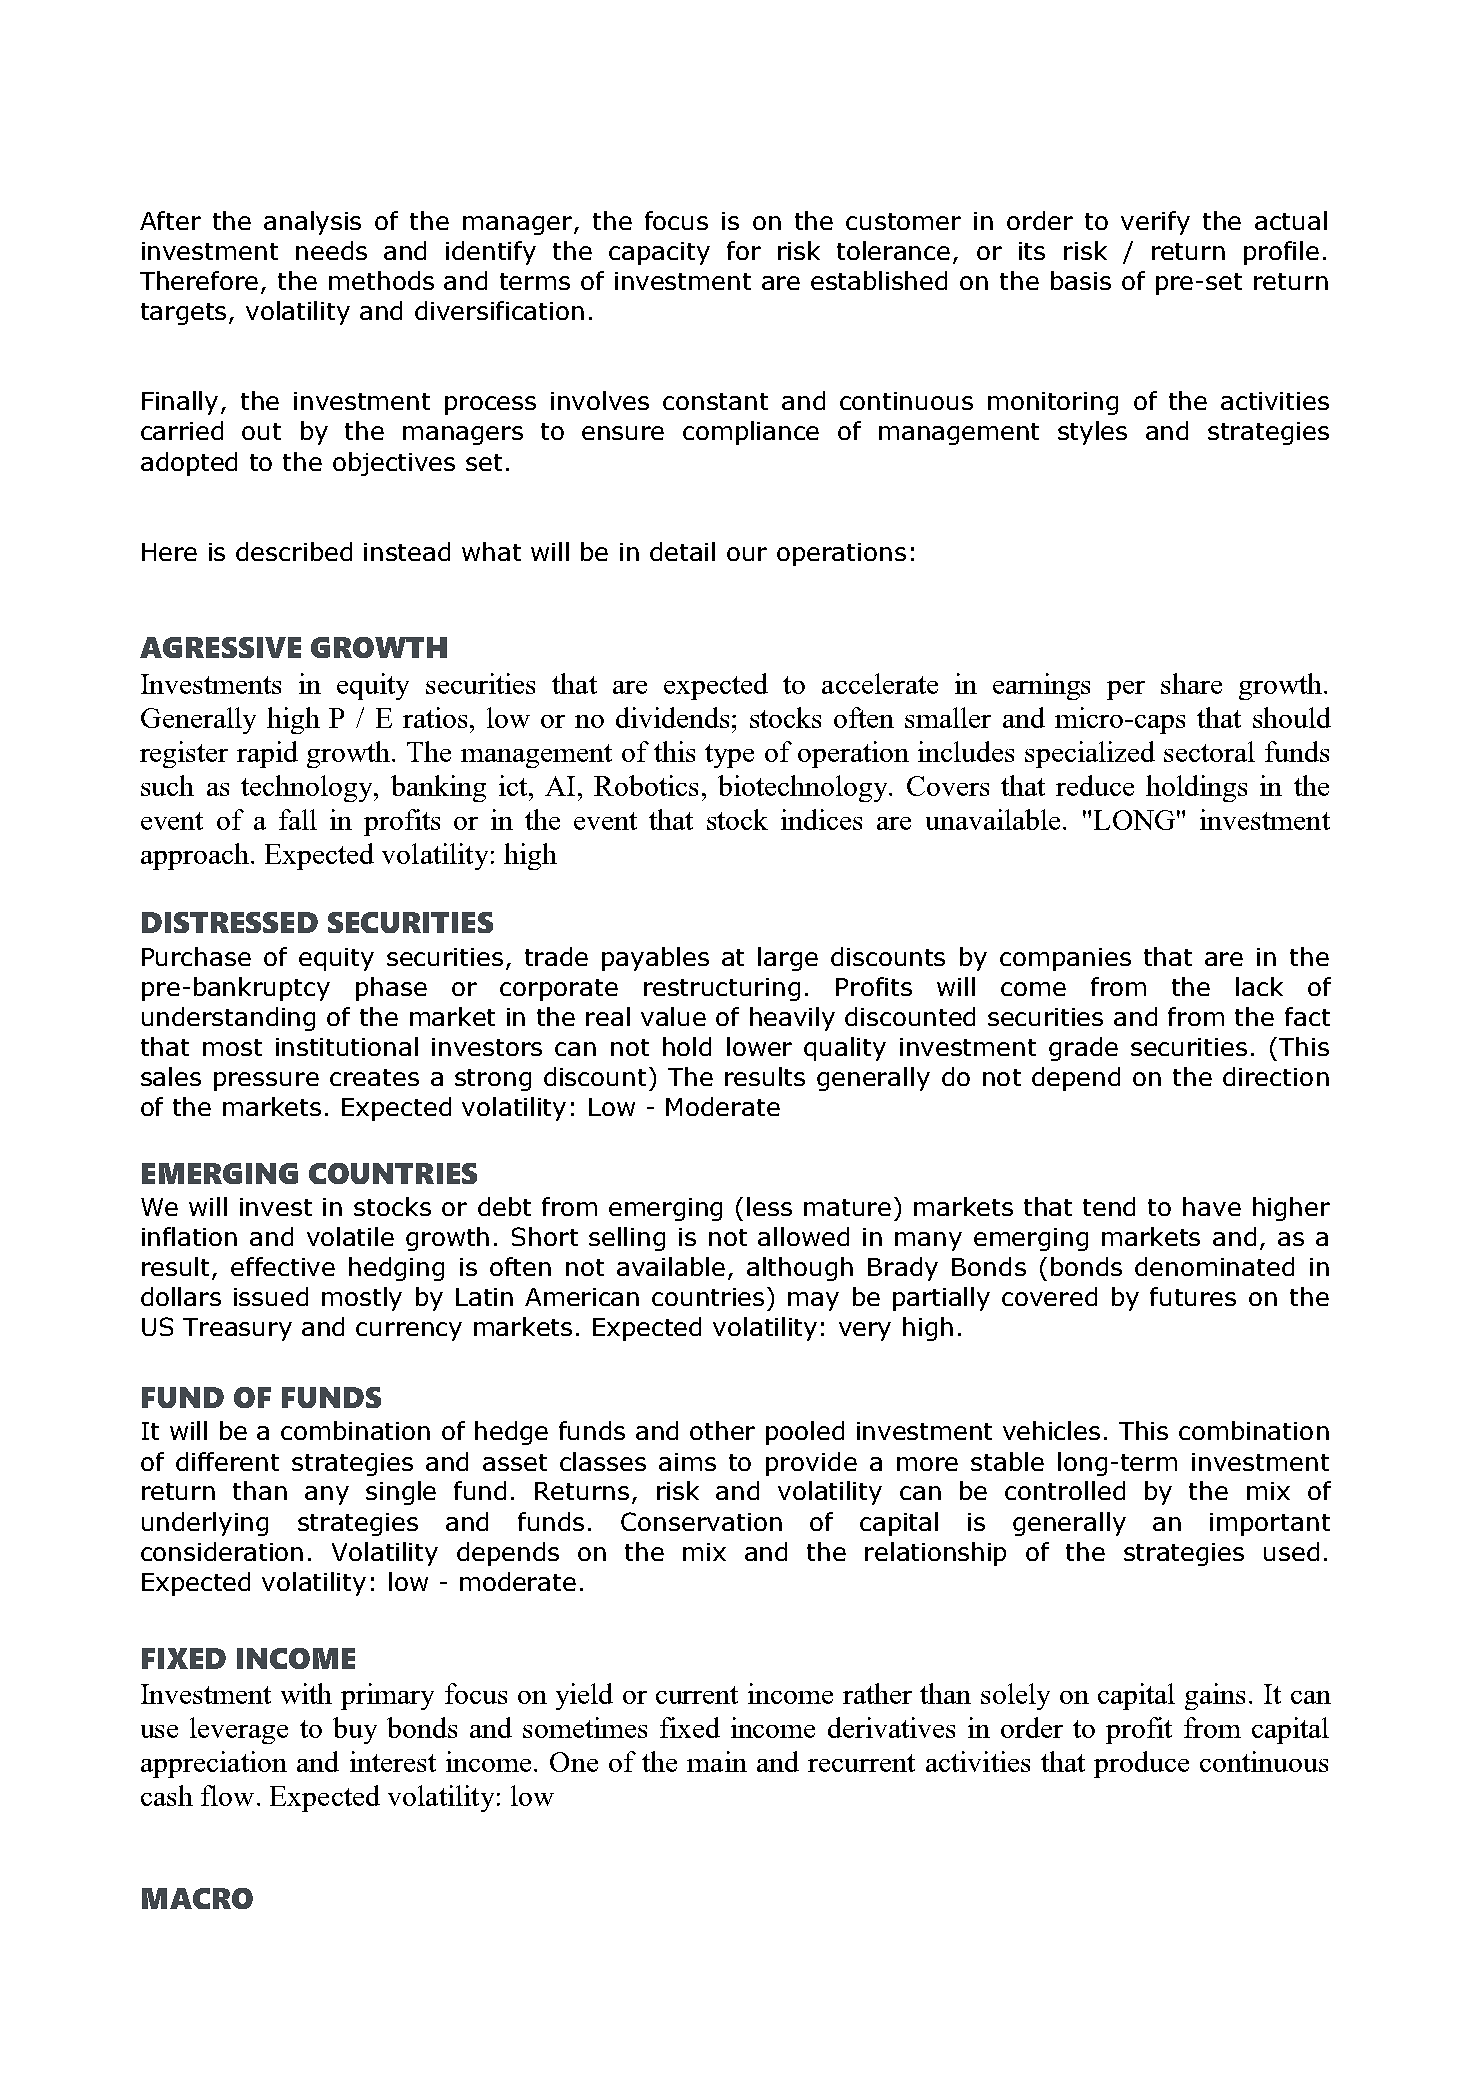  What do you see at coordinates (331, 250) in the document?
I see `needs` at bounding box center [331, 250].
